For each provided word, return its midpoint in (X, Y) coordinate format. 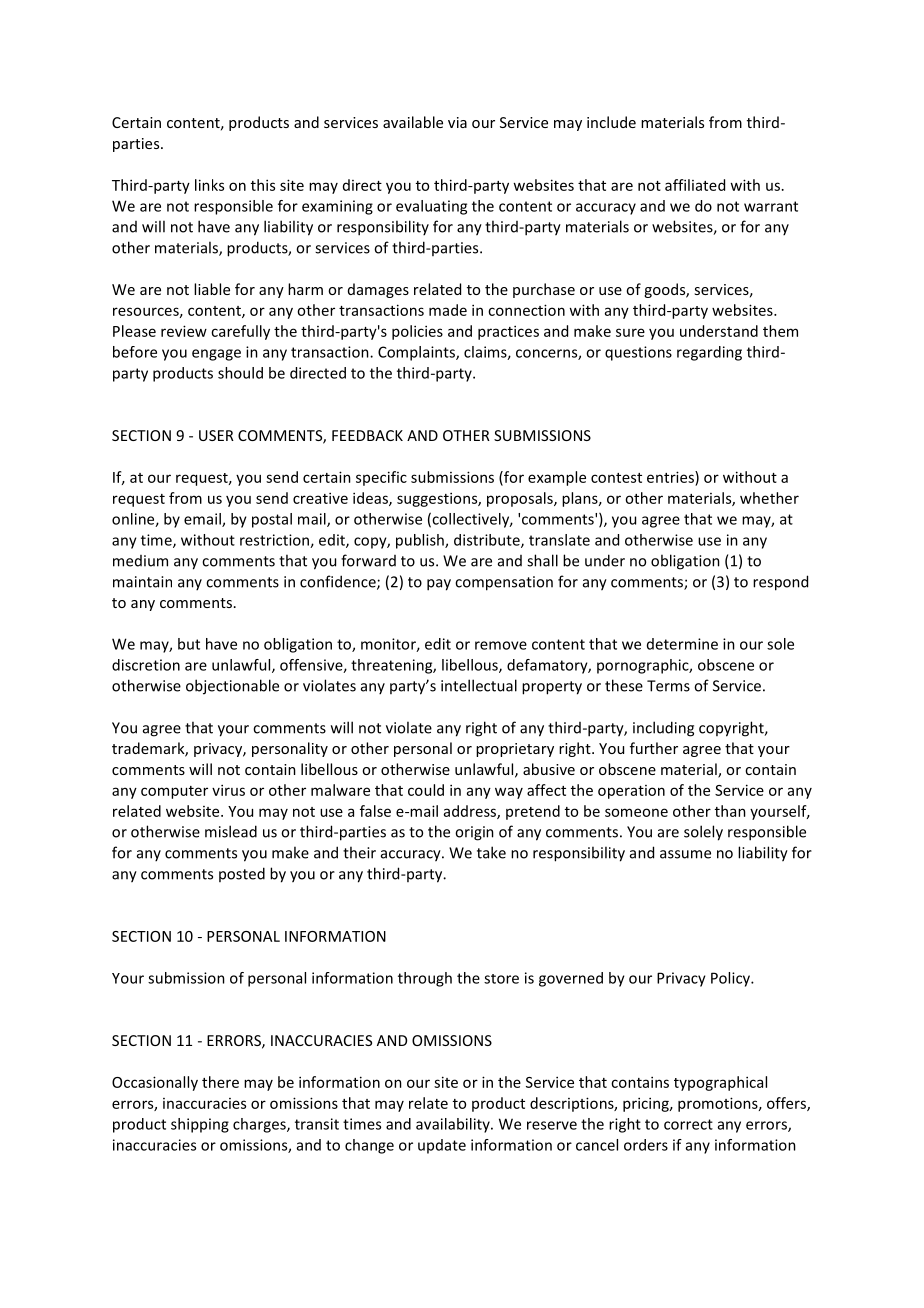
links (209, 185)
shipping (200, 1125)
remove (501, 645)
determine (682, 644)
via (457, 122)
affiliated (695, 185)
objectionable (232, 687)
